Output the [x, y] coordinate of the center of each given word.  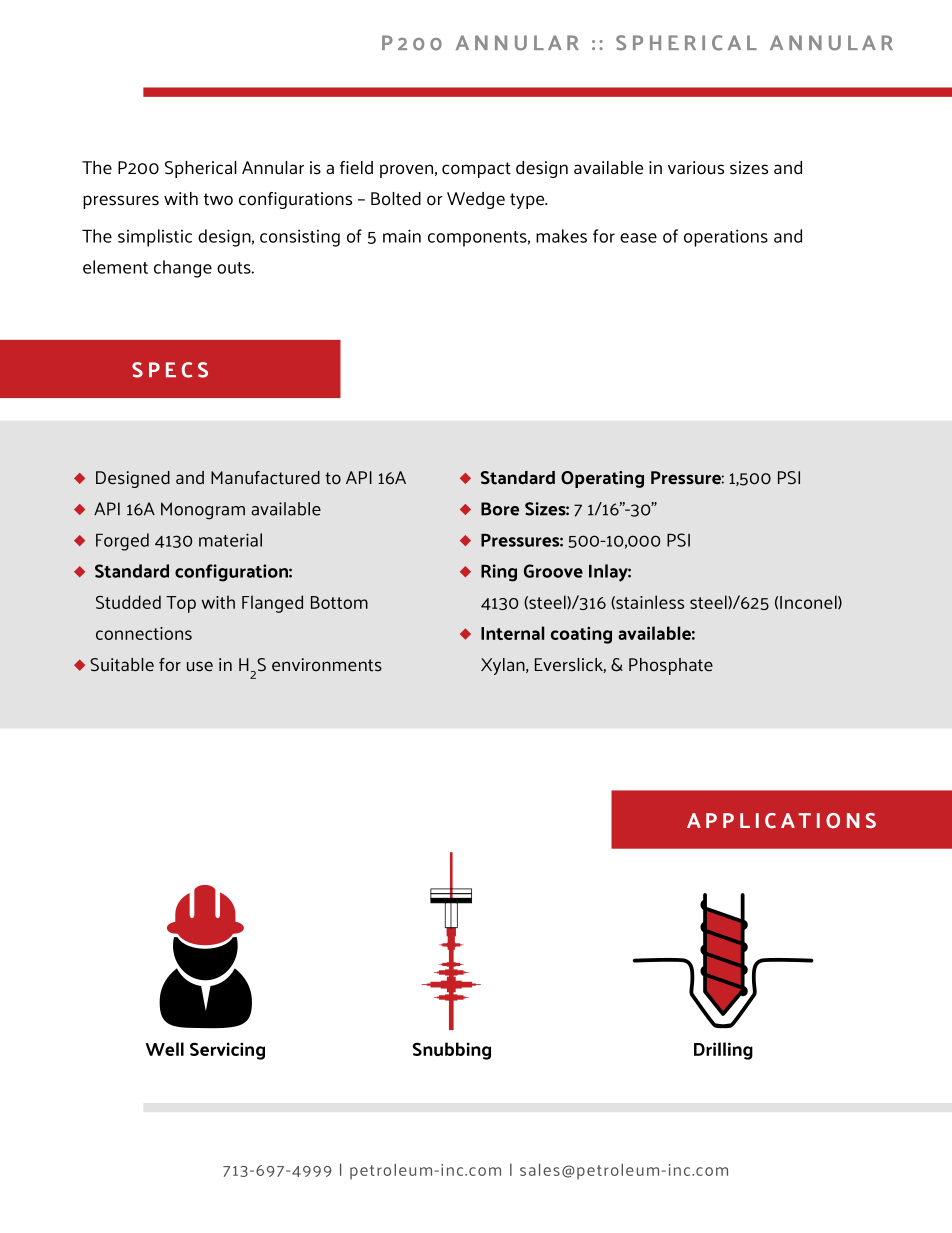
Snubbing [452, 1051]
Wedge [476, 200]
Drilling [723, 1051]
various [696, 168]
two [218, 199]
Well [165, 1049]
